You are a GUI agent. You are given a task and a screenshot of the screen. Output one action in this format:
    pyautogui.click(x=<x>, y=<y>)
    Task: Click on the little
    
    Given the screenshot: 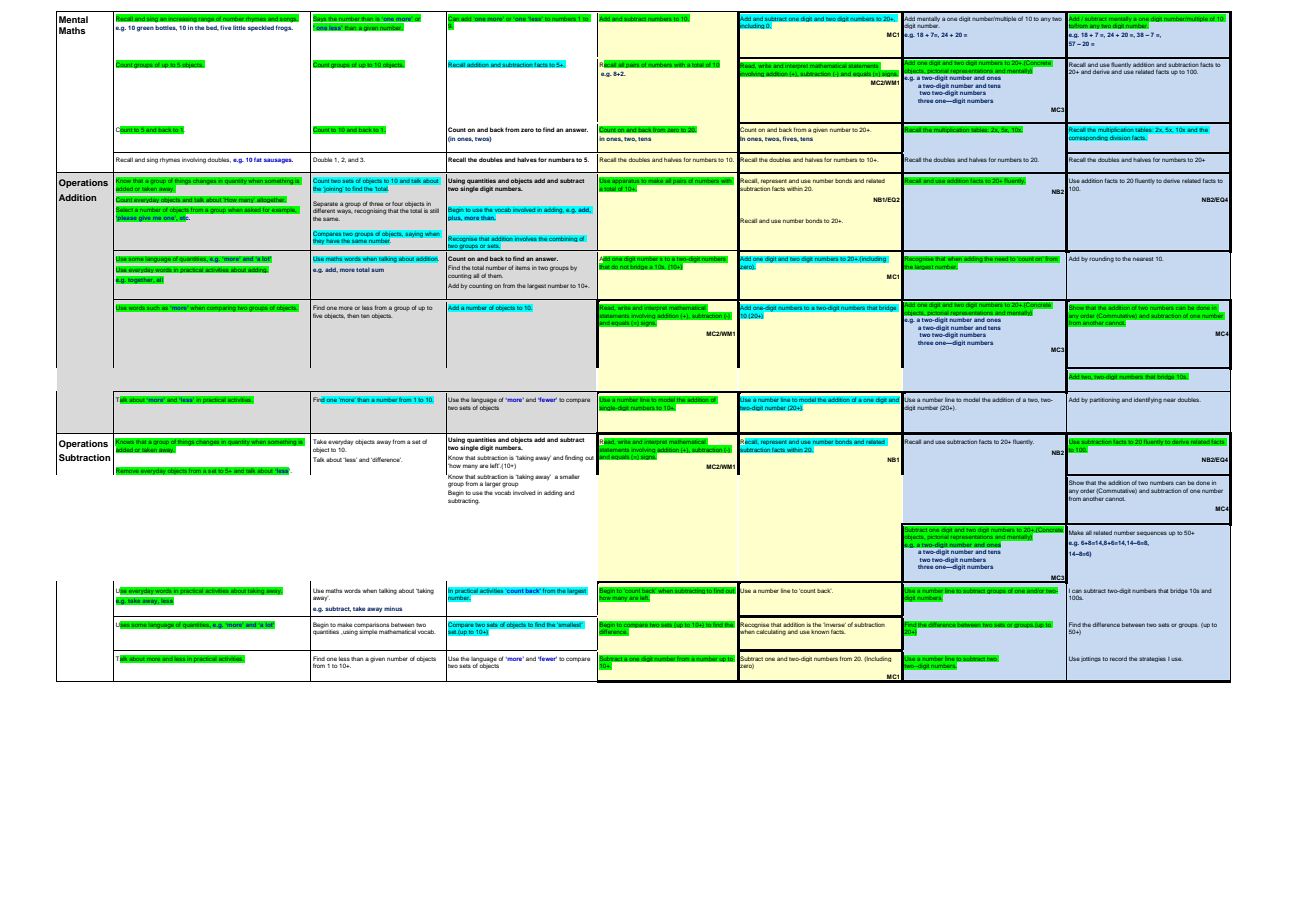 What is the action you would take?
    pyautogui.click(x=239, y=27)
